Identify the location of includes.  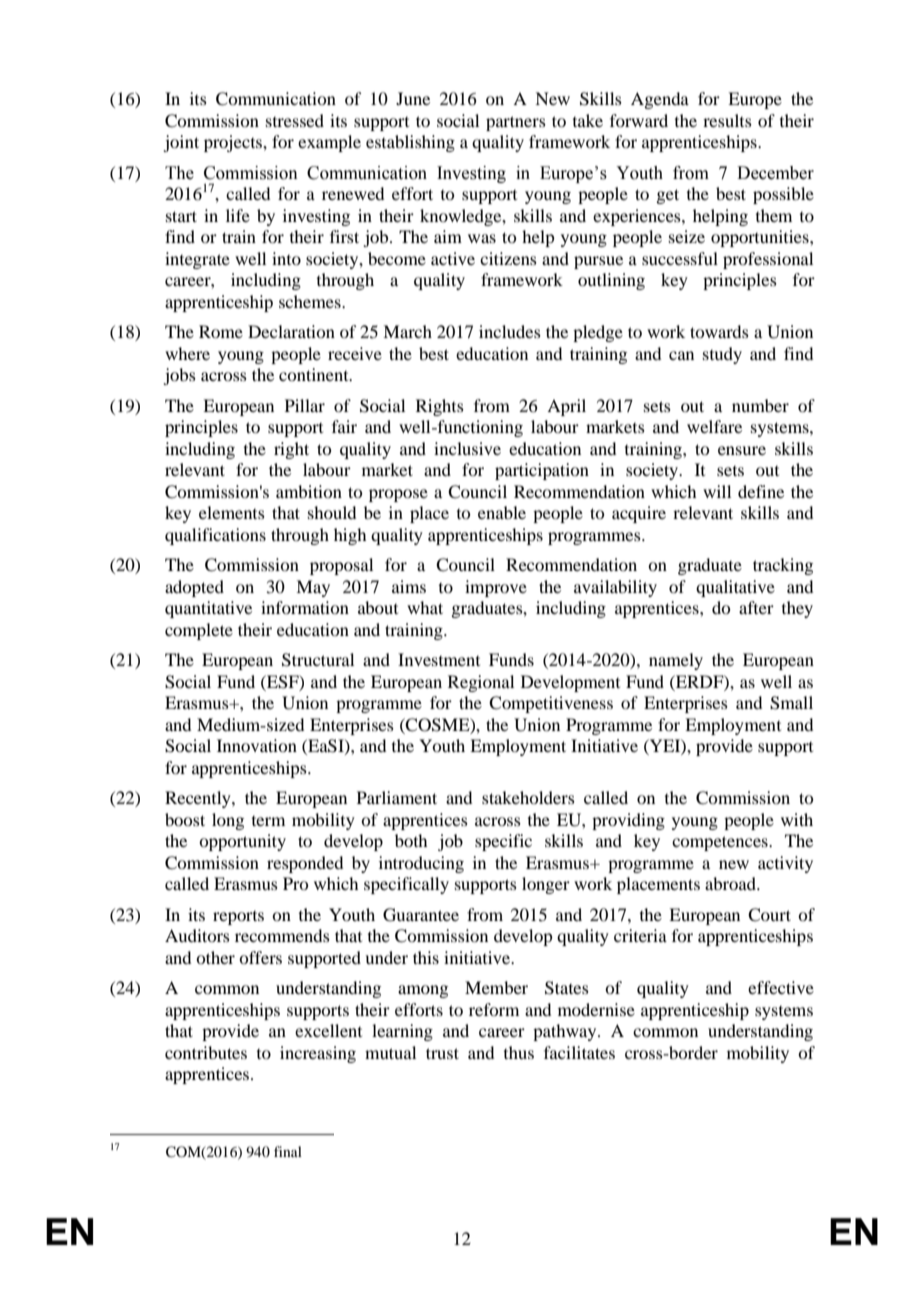
(510, 331).
